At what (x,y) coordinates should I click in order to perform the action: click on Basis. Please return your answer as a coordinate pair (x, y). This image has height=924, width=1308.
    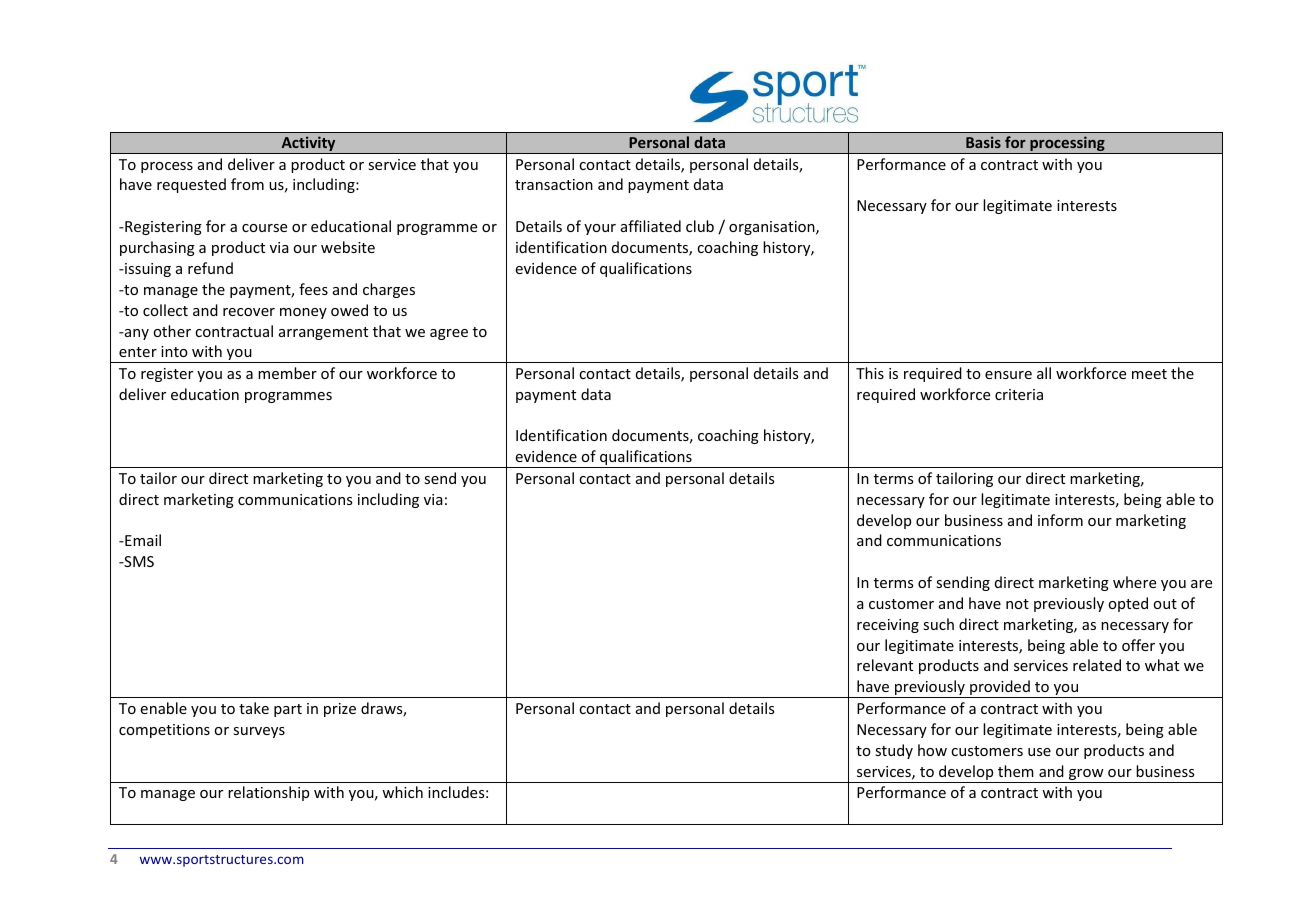
    Looking at the image, I should click on (983, 142).
